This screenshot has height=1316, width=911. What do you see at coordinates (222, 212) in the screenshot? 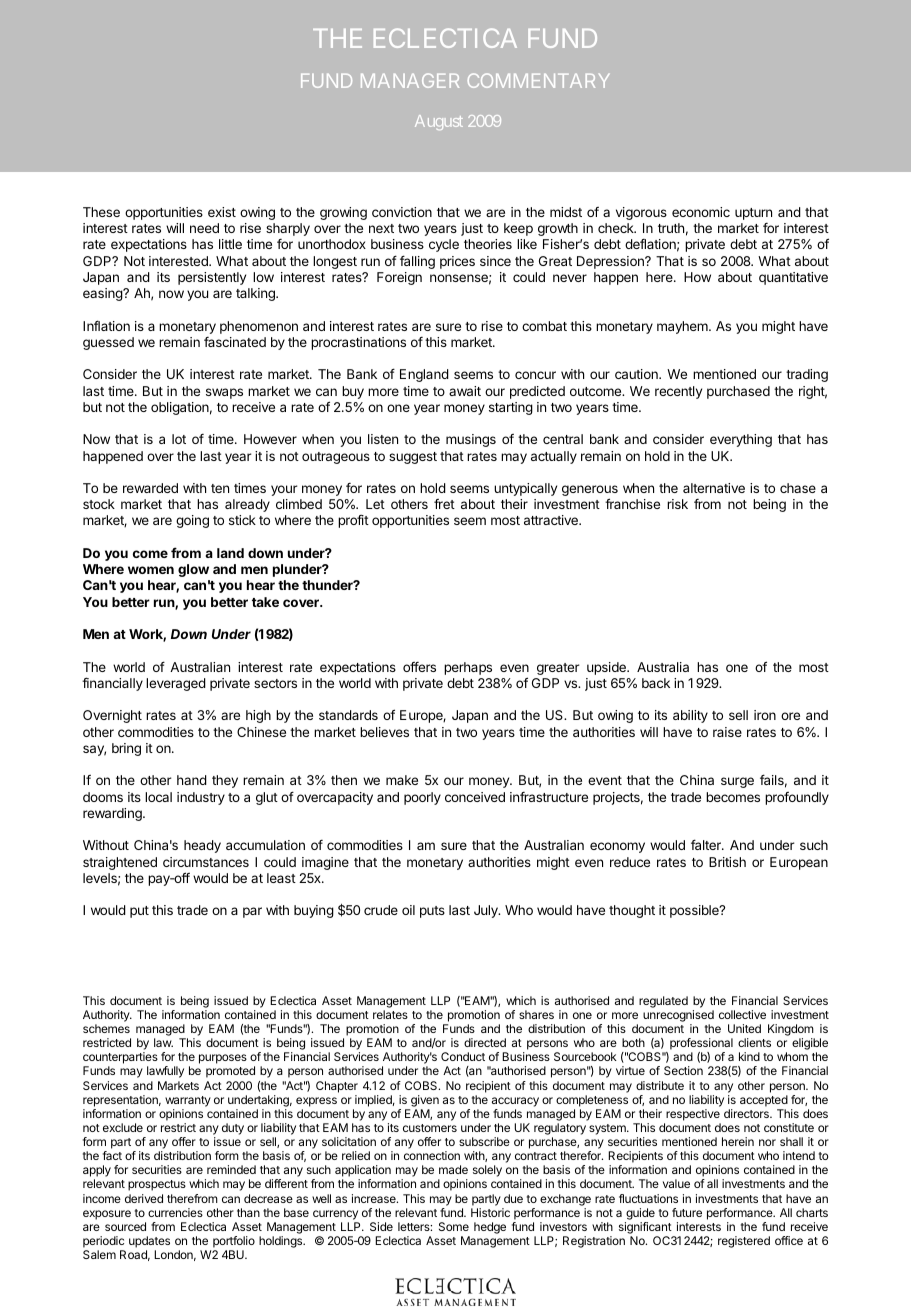
I see `exist` at bounding box center [222, 212].
